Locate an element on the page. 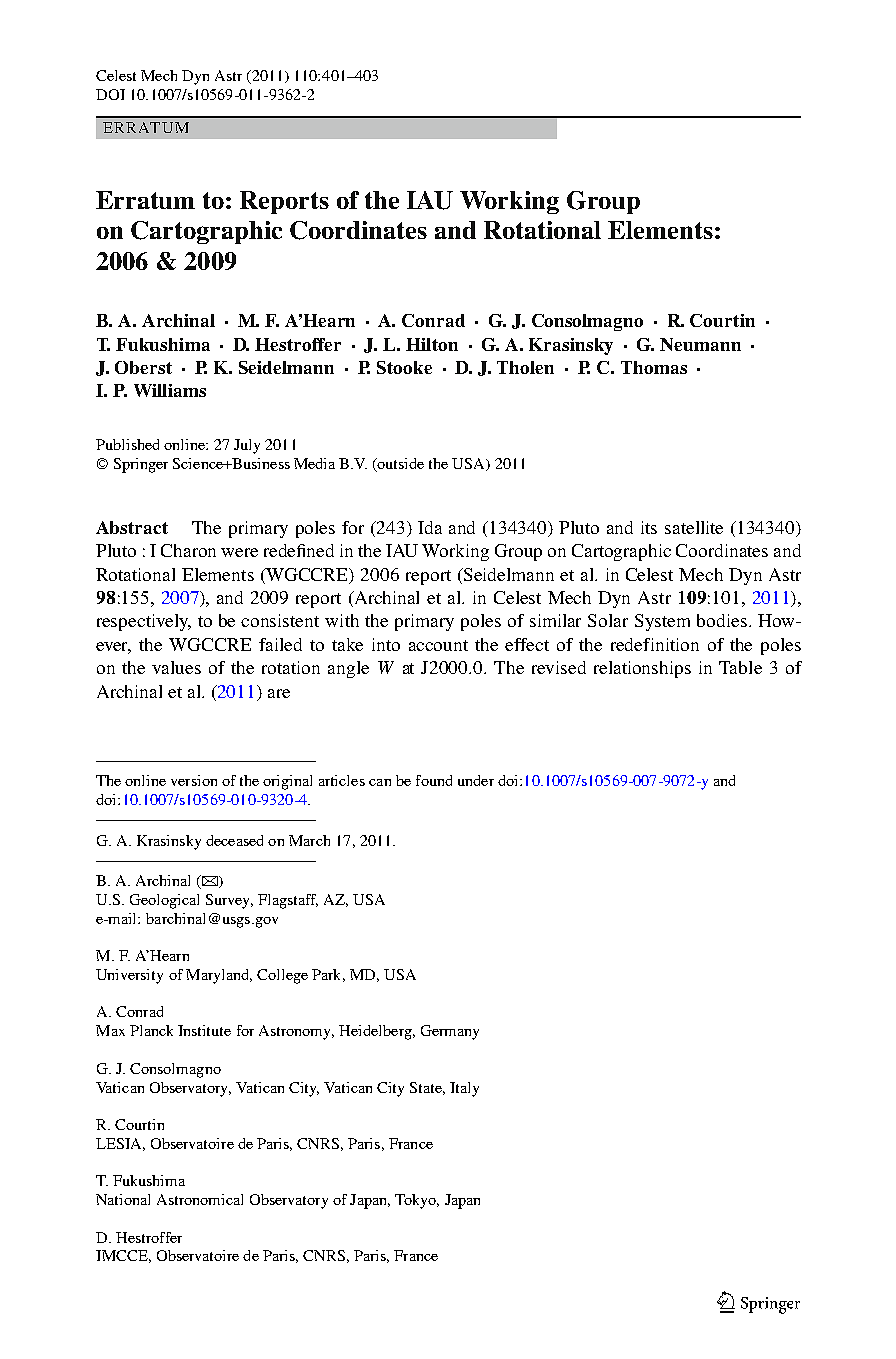 The height and width of the image is (1359, 896). Thomas is located at coordinates (654, 367).
